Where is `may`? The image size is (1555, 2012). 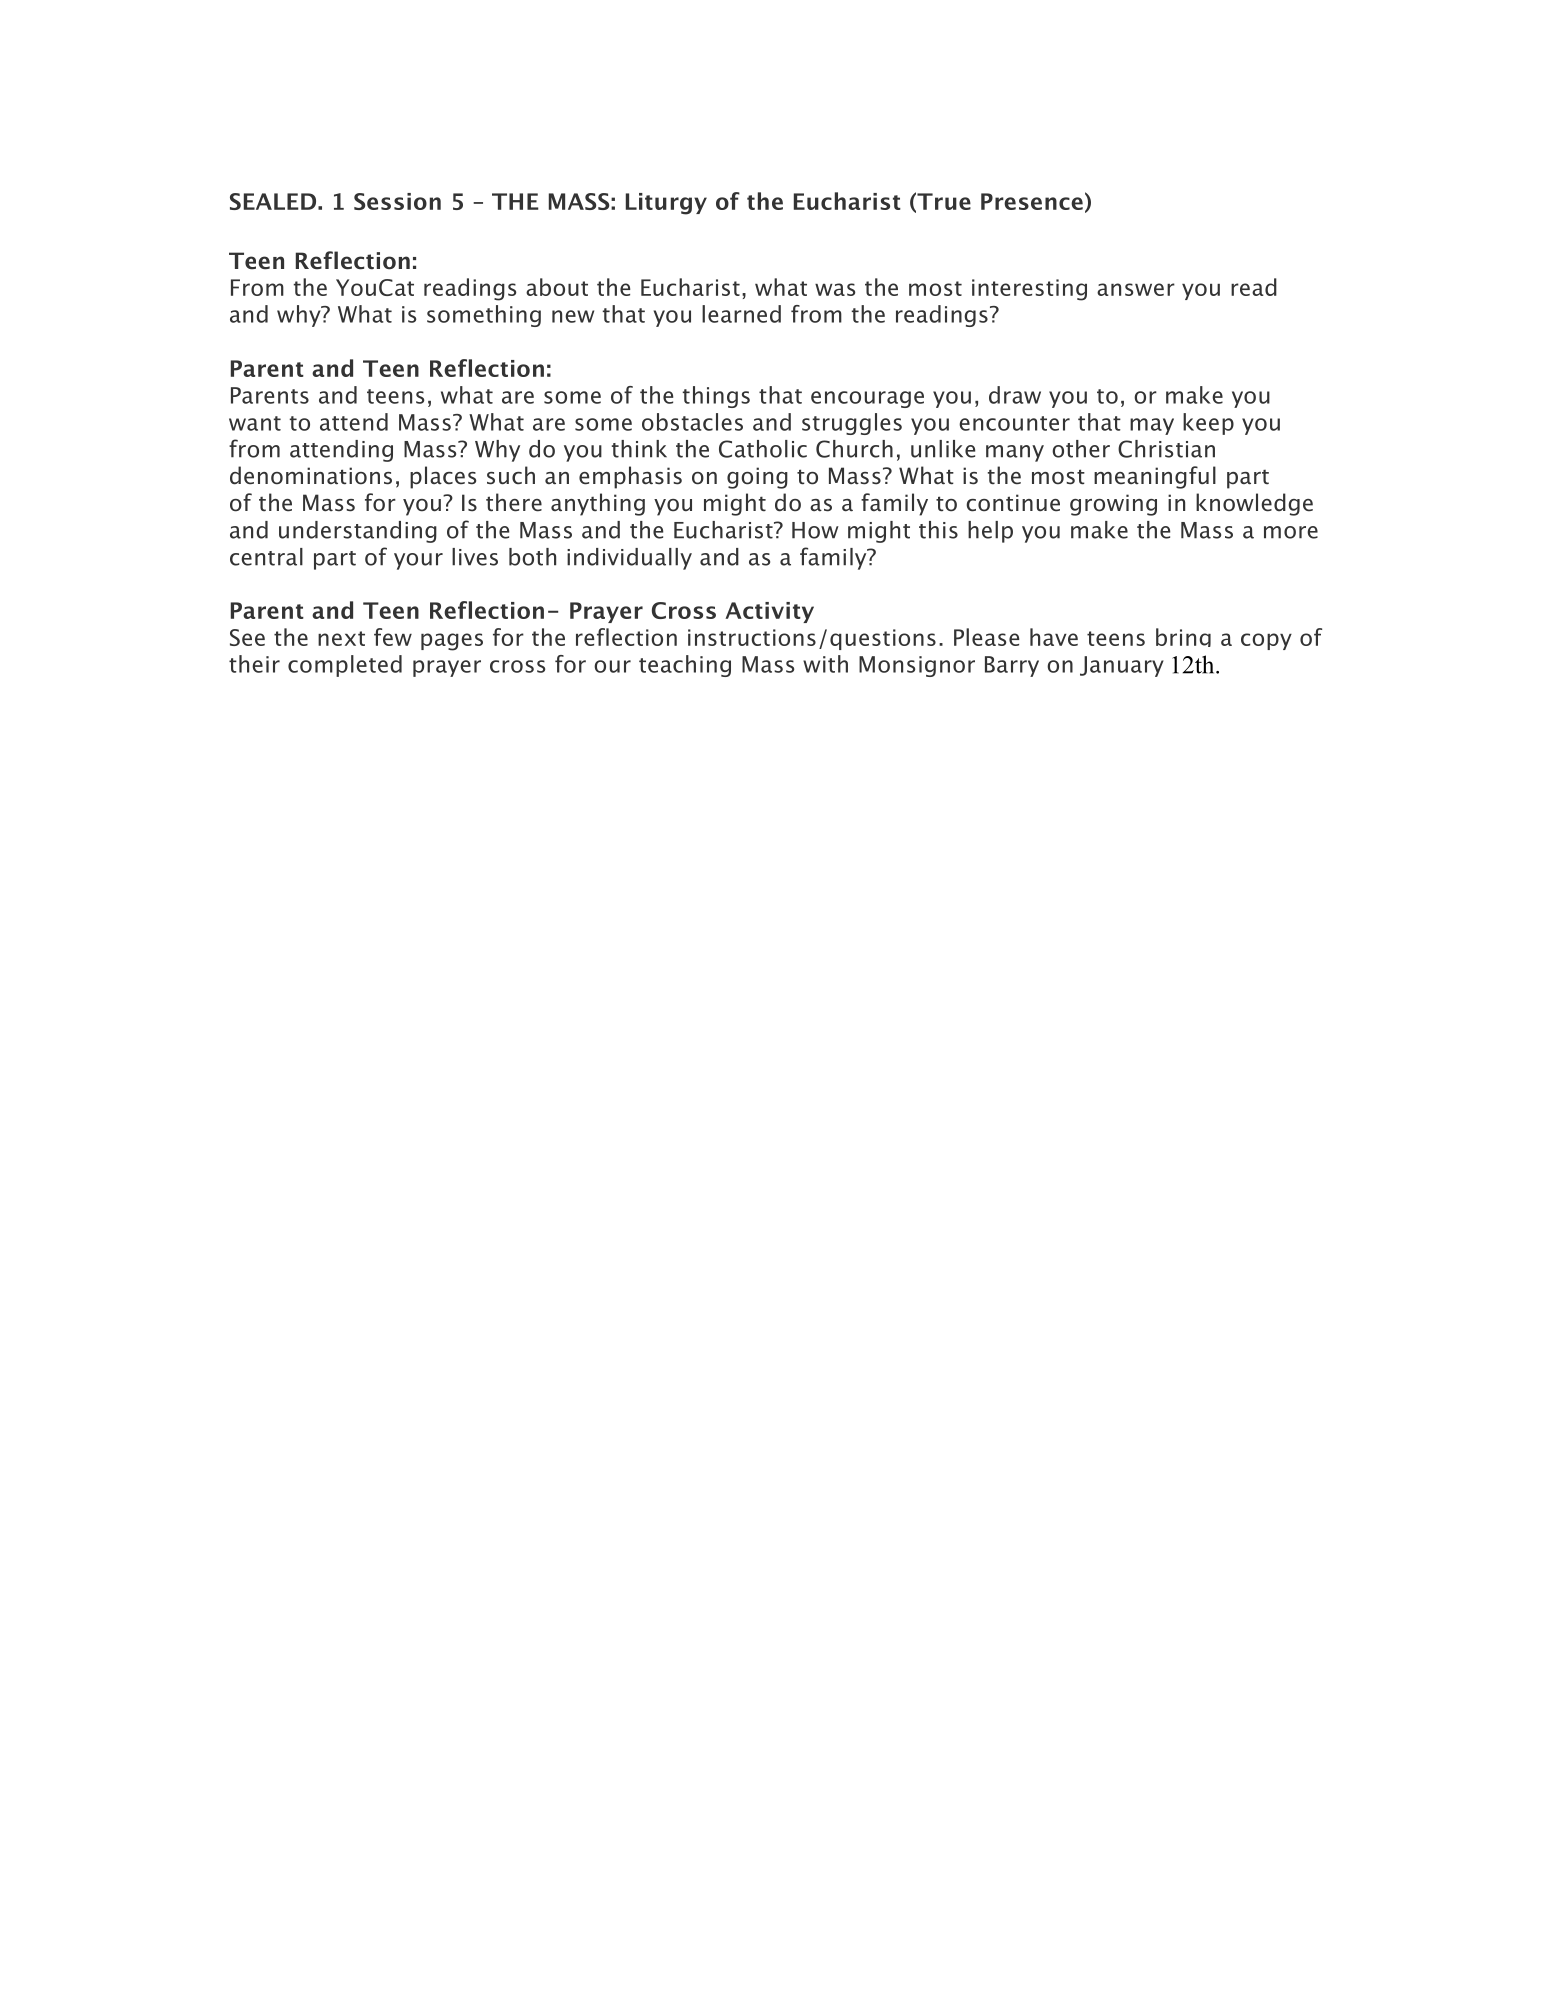 may is located at coordinates (1152, 426).
